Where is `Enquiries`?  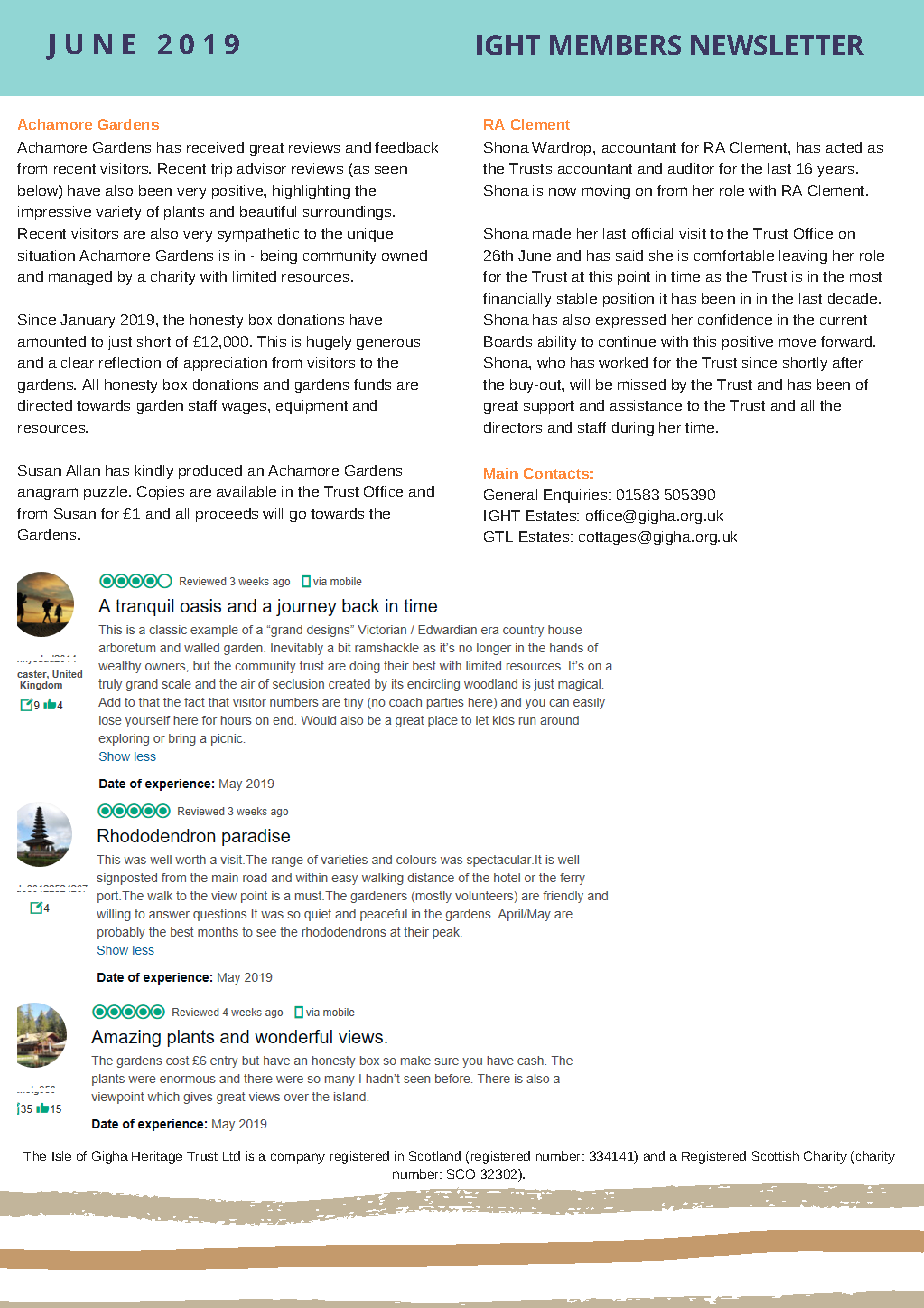 Enquiries is located at coordinates (575, 496).
